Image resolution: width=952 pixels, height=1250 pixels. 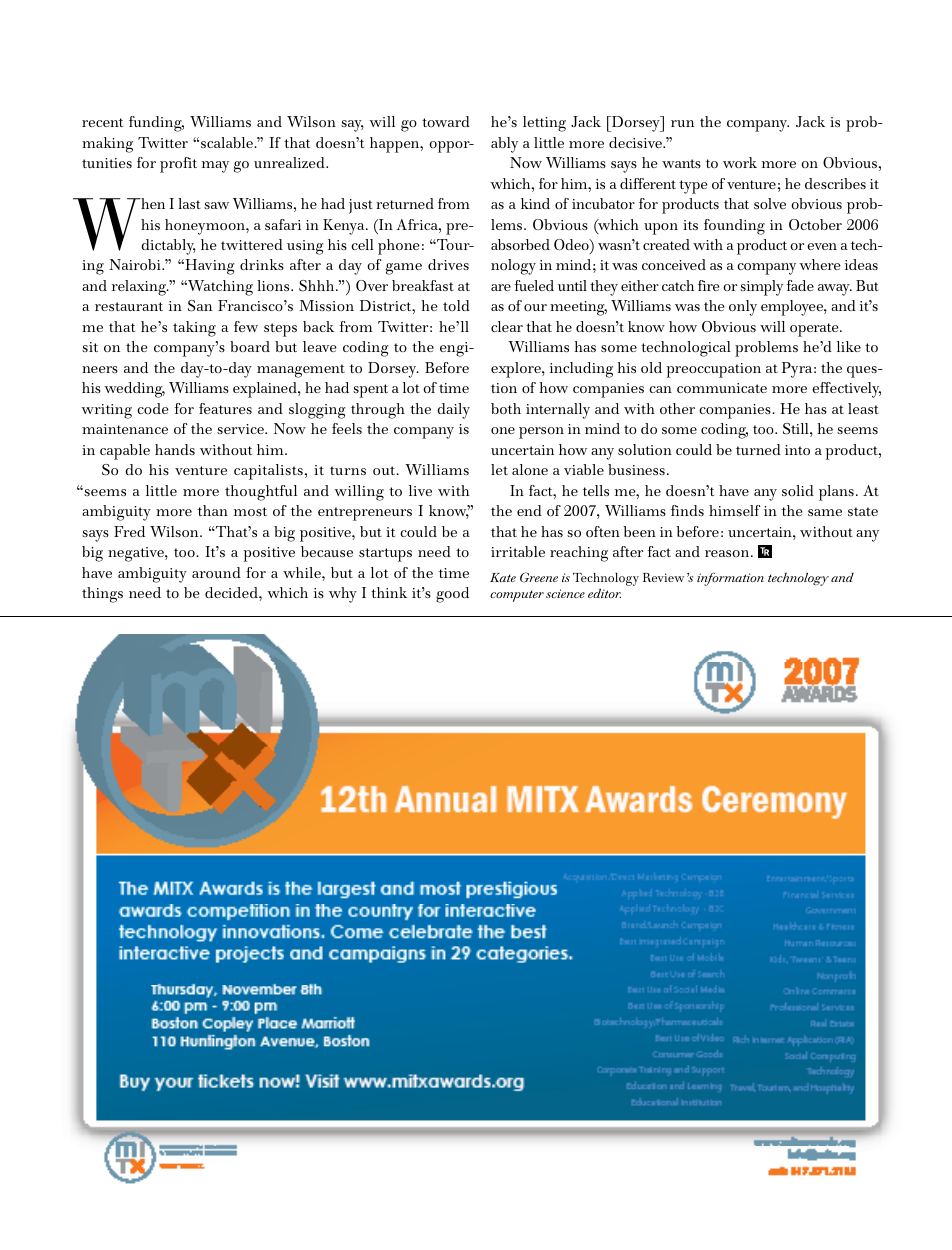 What do you see at coordinates (822, 246) in the screenshot?
I see `even` at bounding box center [822, 246].
